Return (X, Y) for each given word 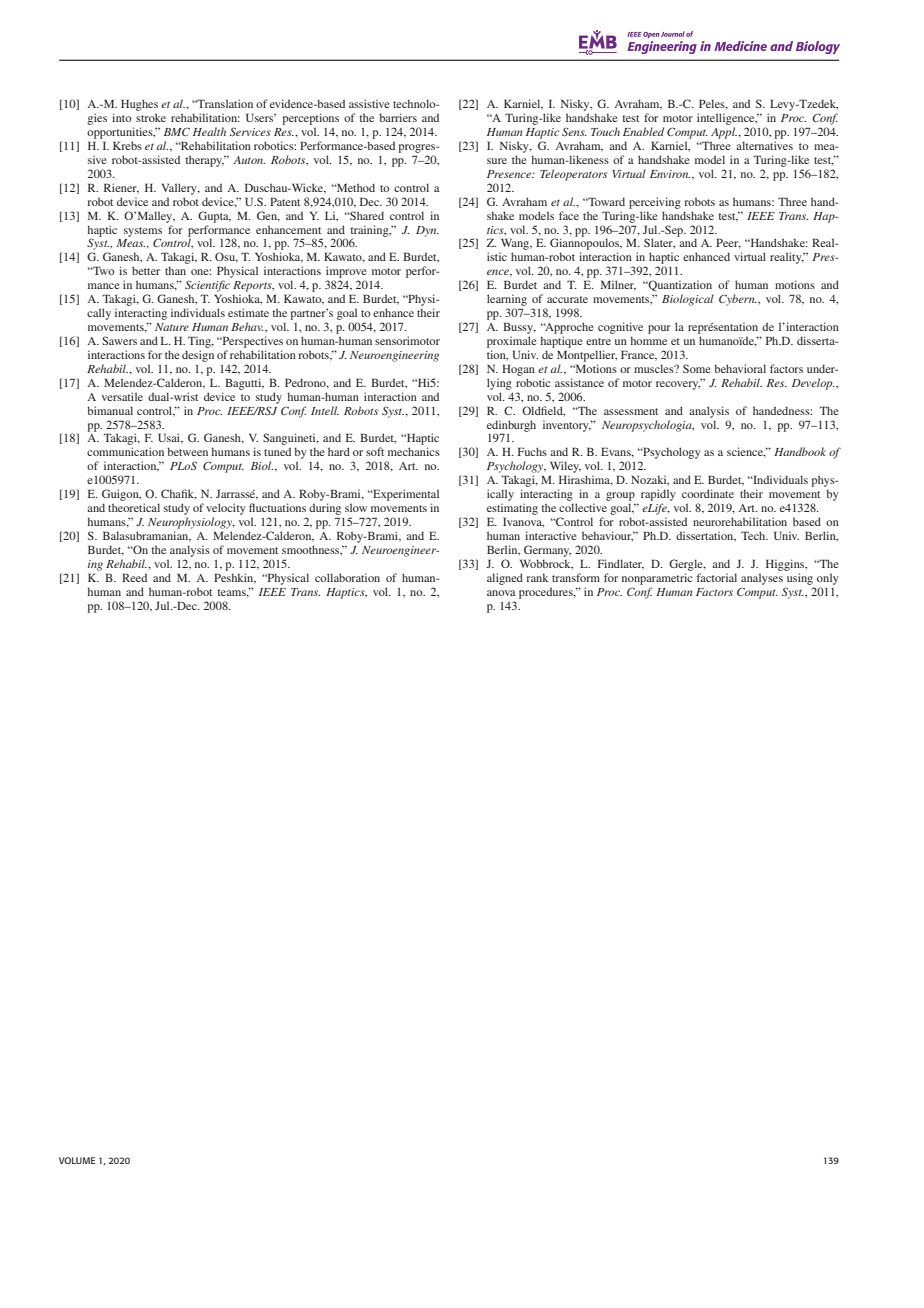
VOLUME (77, 1160)
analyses (762, 579)
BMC (177, 131)
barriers (398, 117)
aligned (505, 579)
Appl (724, 133)
